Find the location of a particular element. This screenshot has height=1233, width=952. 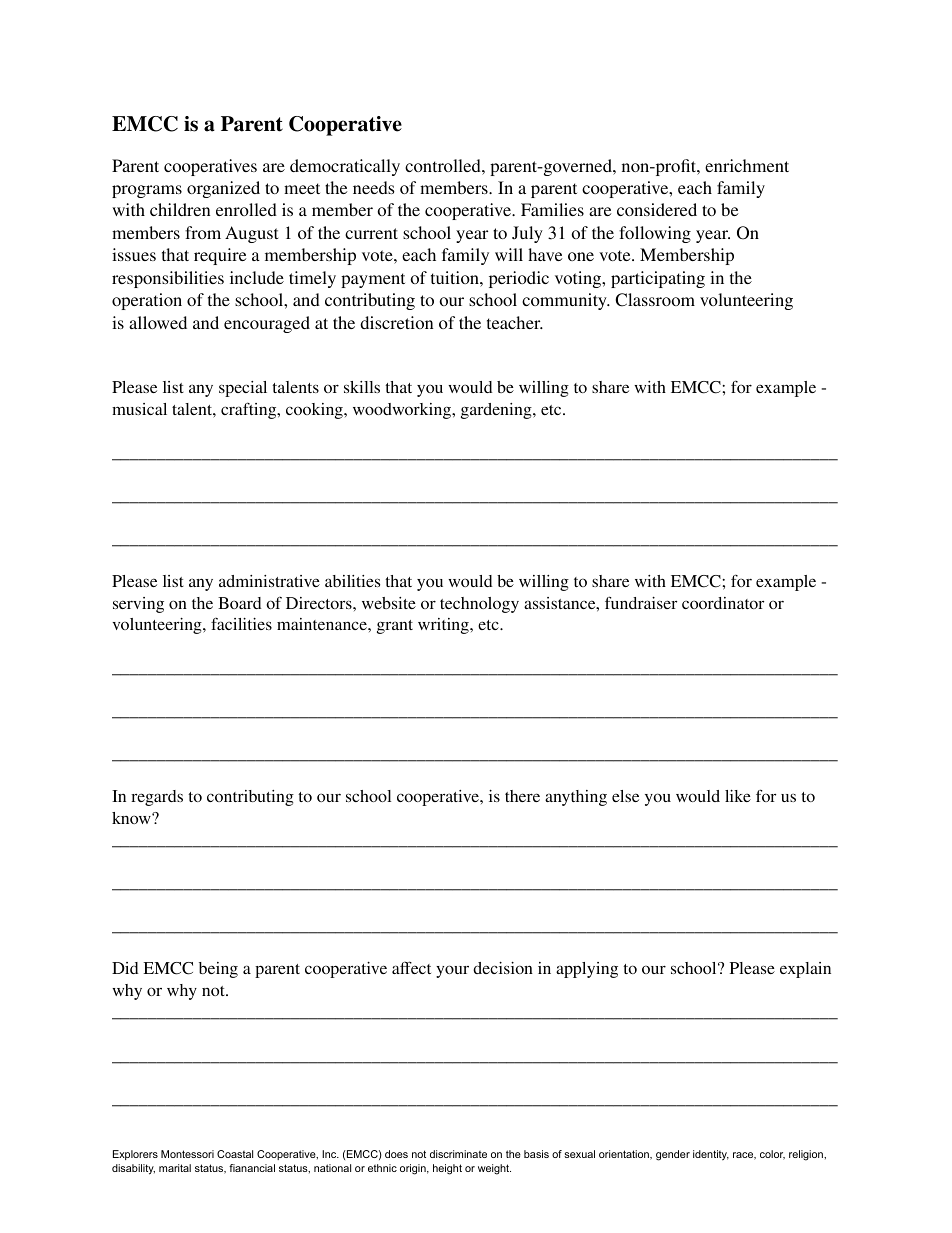

regards is located at coordinates (157, 798).
